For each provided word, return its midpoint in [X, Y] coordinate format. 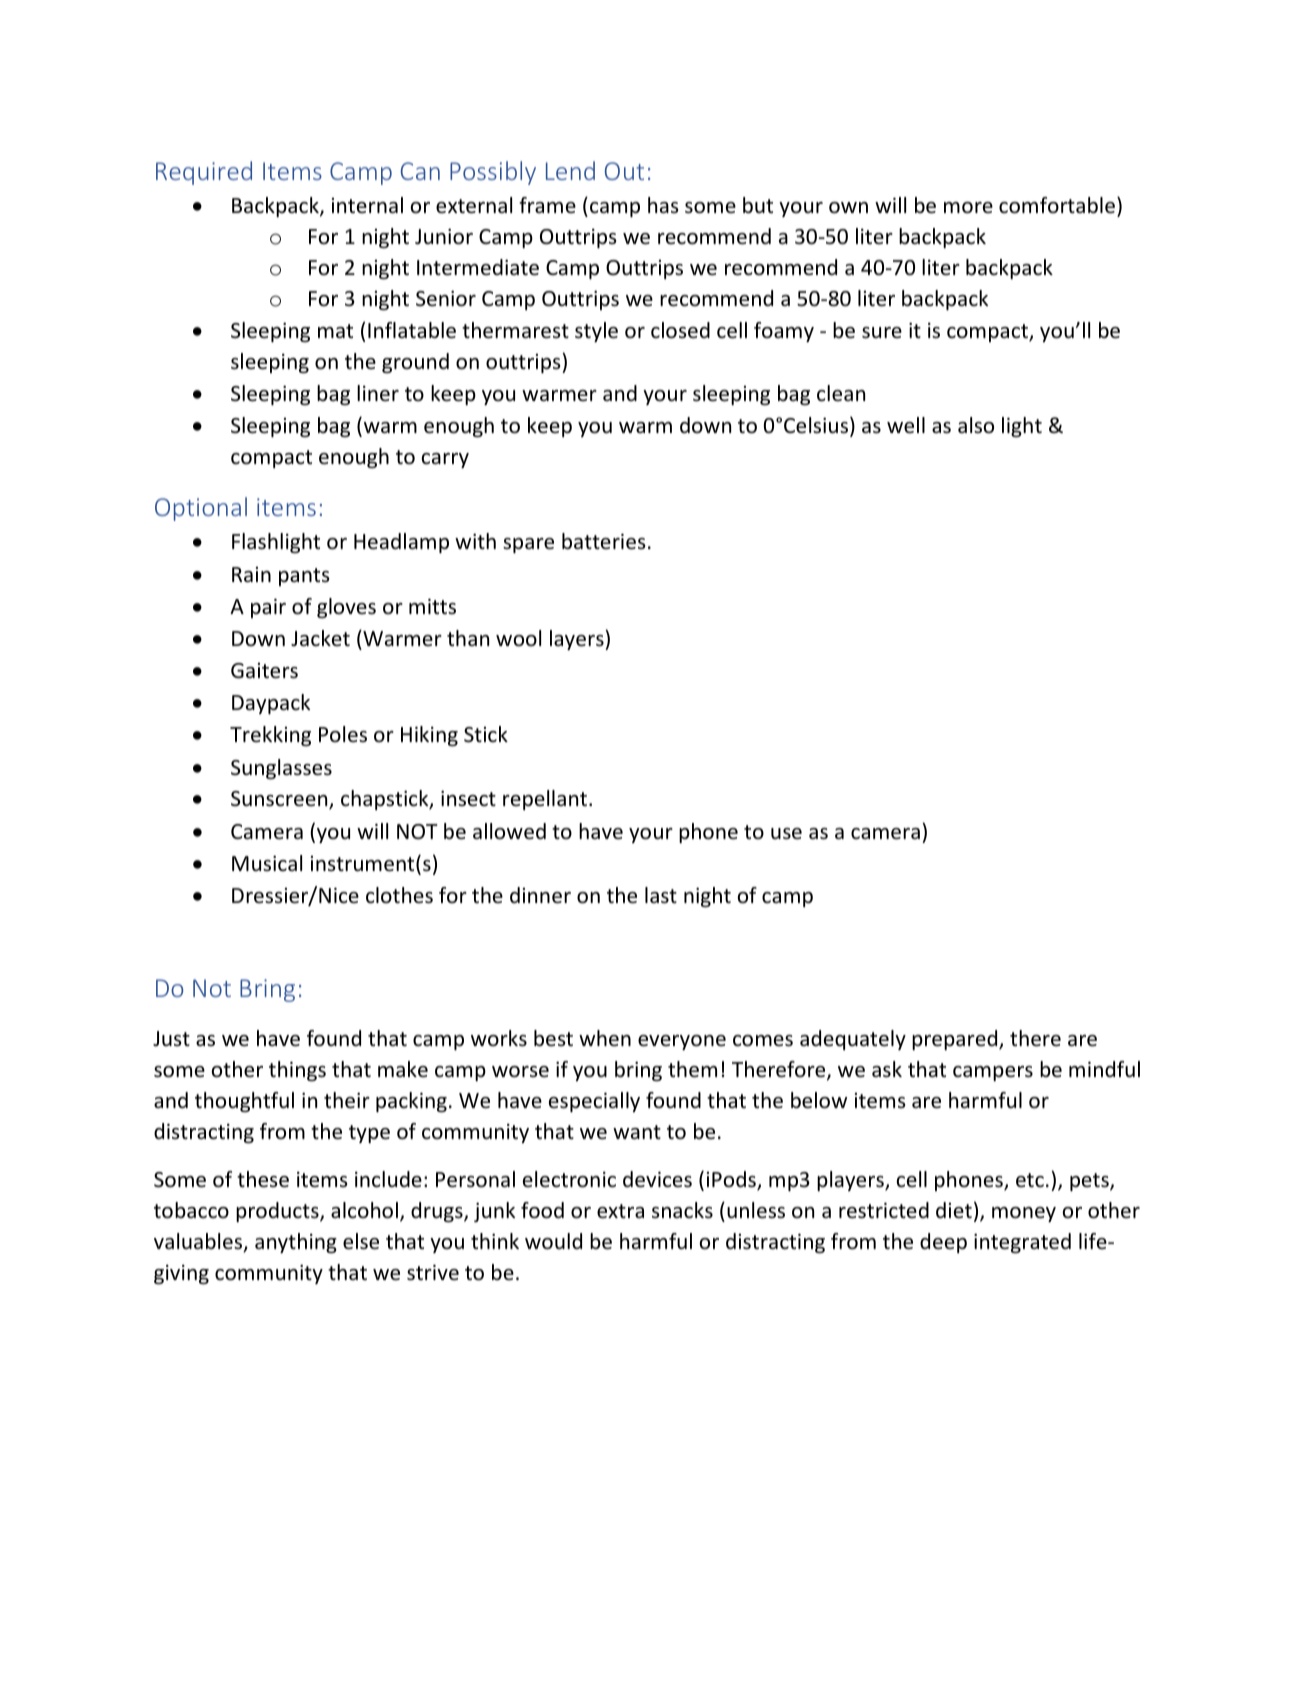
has [663, 205]
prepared [956, 1040]
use [786, 834]
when [605, 1038]
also [976, 425]
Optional [201, 509]
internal [367, 205]
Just [171, 1039]
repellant [545, 800]
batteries [603, 541]
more [968, 208]
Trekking [270, 736]
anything [296, 1243]
